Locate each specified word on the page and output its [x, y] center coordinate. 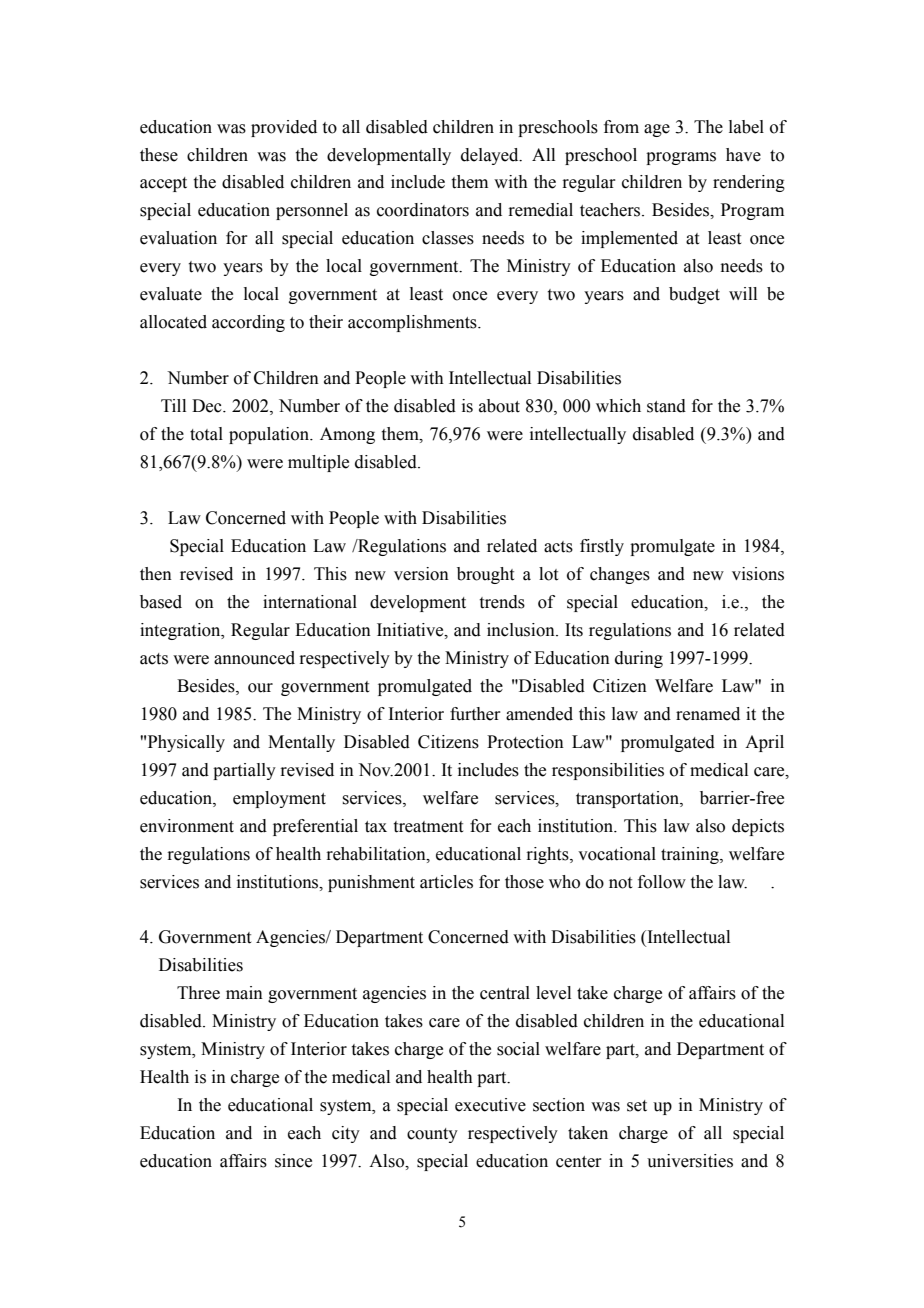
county [432, 1135]
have [743, 155]
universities [690, 1161]
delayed [491, 156]
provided [284, 128]
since [293, 1161]
